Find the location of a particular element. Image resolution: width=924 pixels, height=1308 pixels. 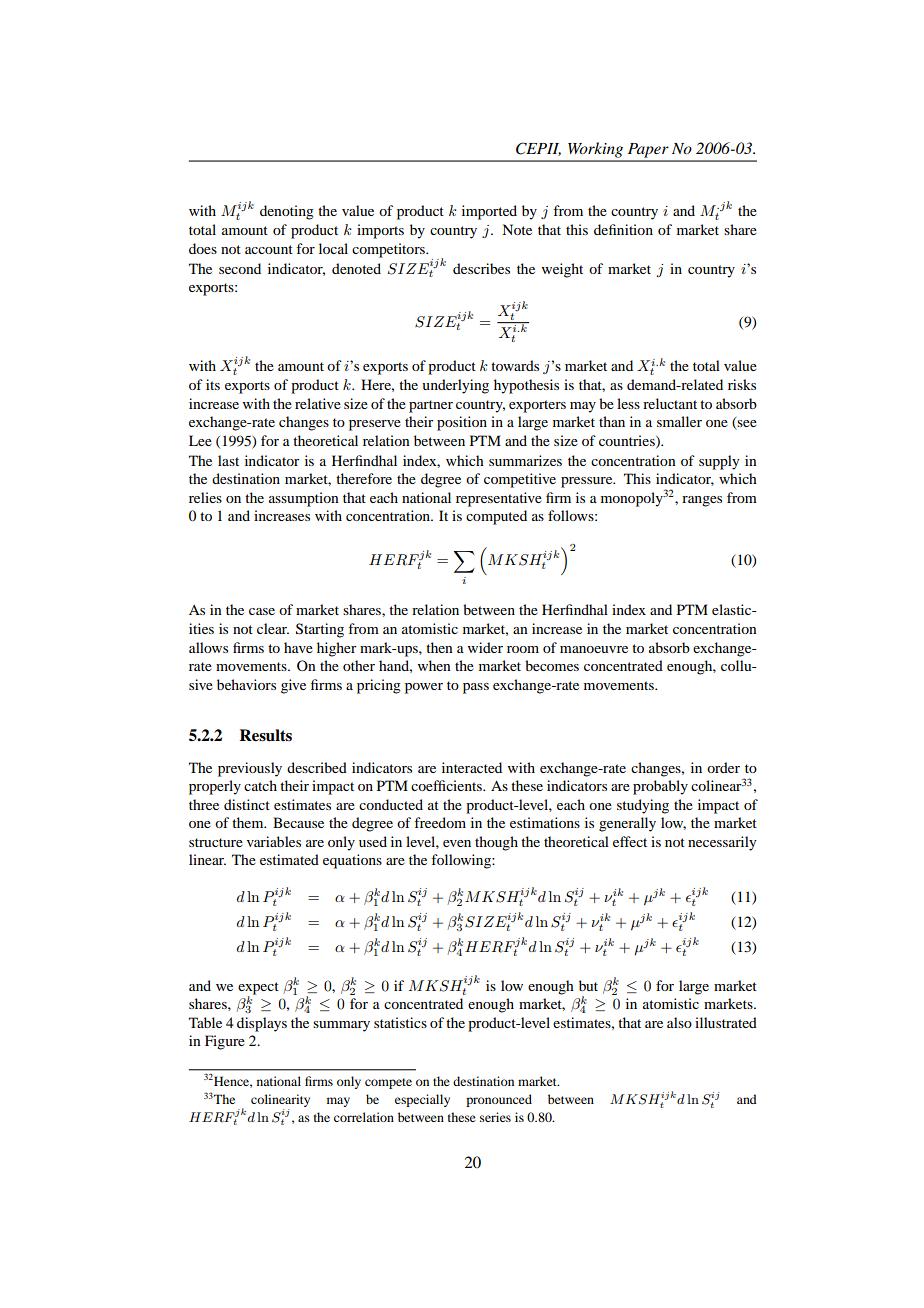

manoeuvre is located at coordinates (594, 649).
